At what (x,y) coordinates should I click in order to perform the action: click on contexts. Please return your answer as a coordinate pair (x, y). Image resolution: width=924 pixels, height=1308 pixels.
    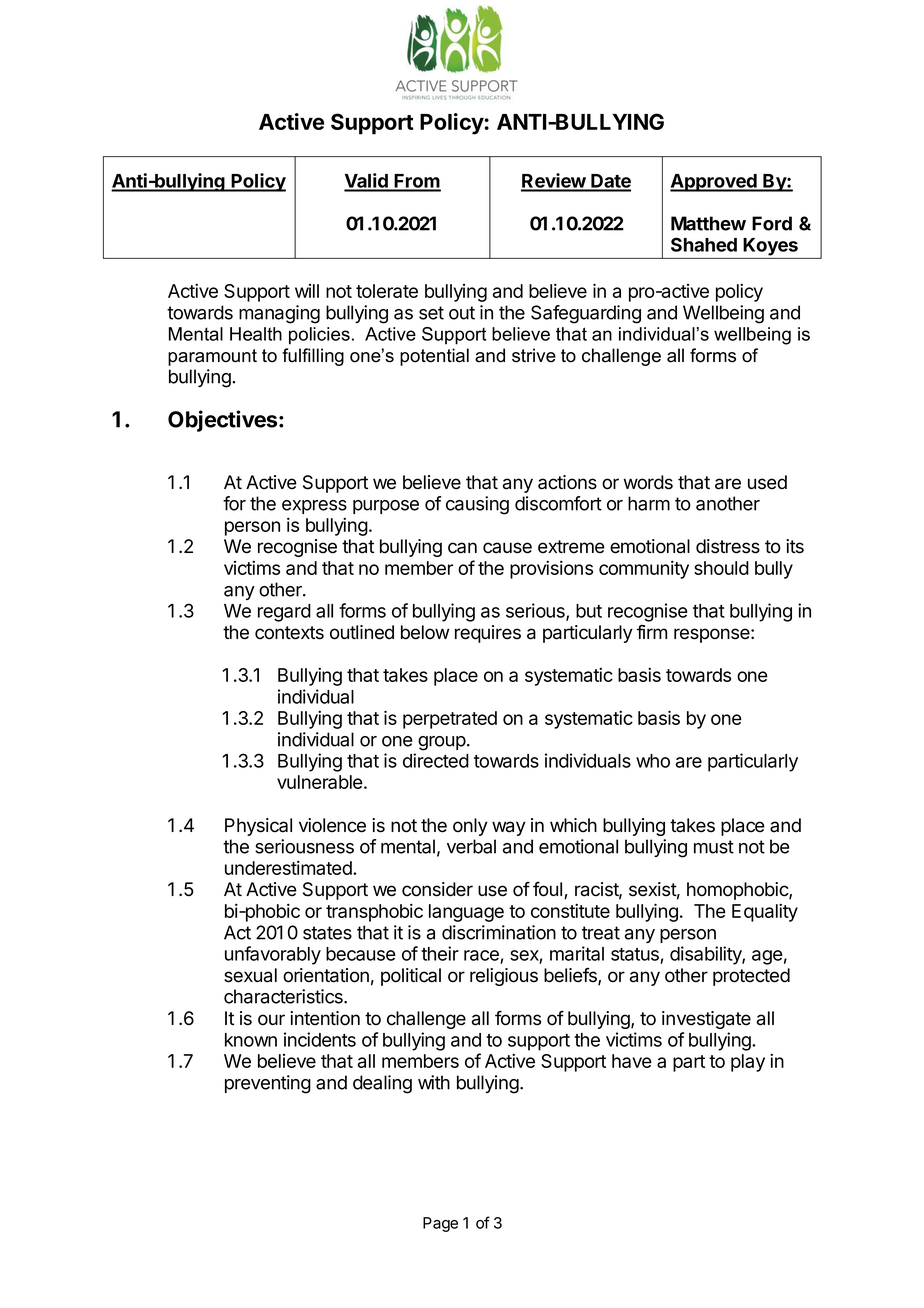
    Looking at the image, I should click on (289, 633).
